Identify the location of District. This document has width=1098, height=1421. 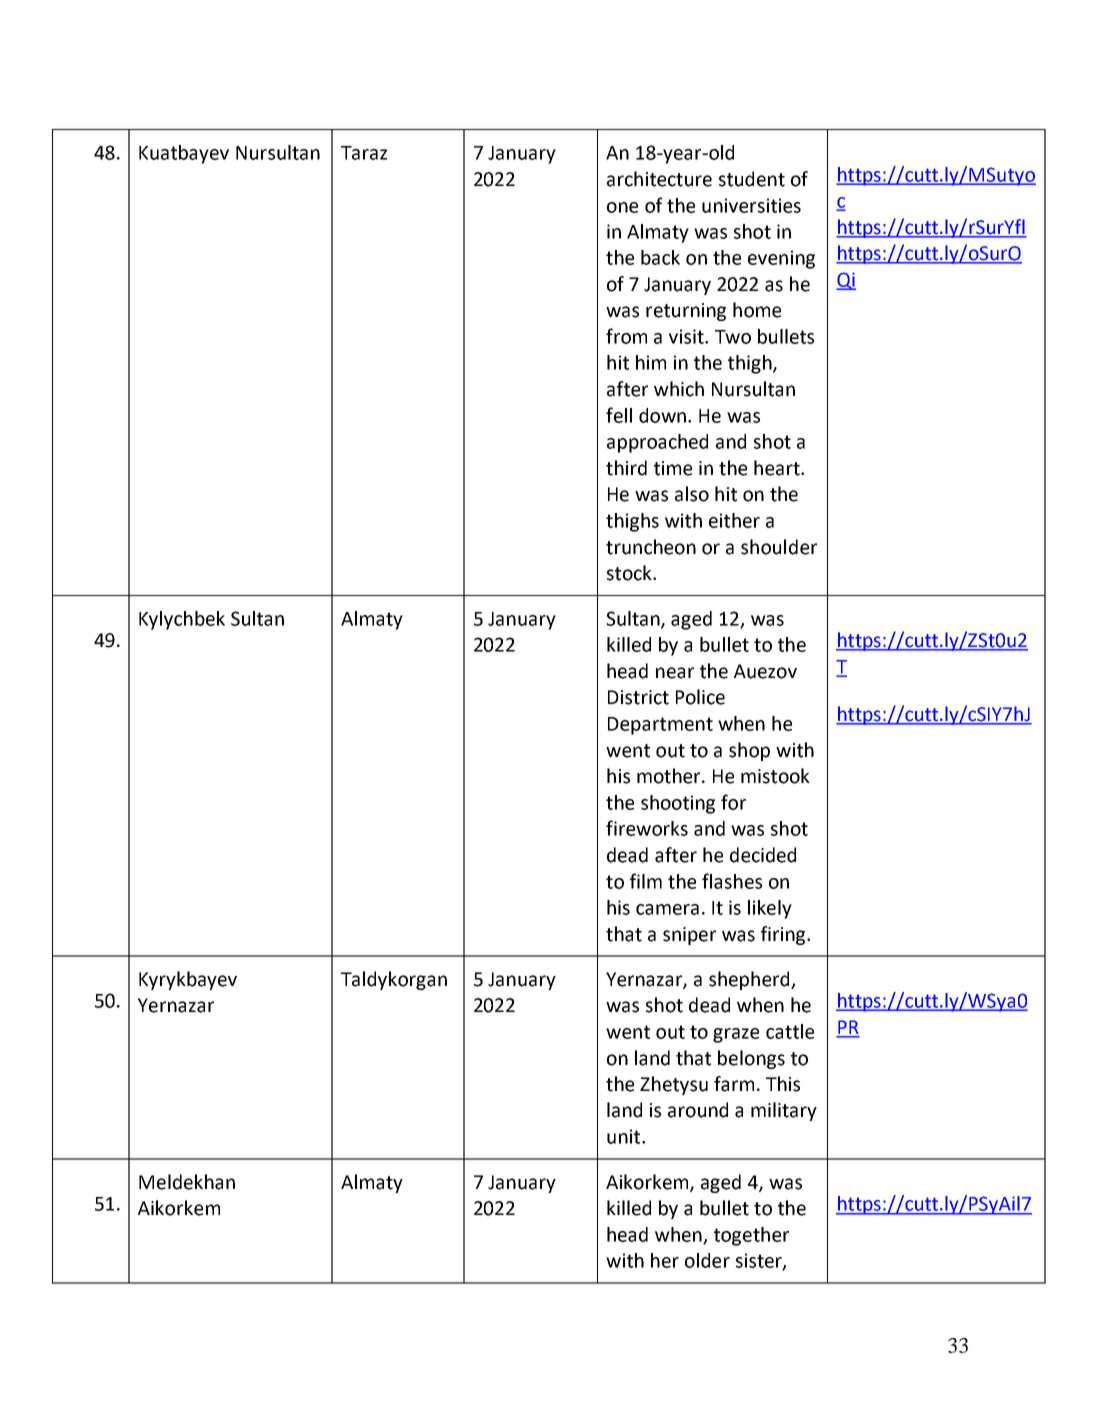
(638, 697).
